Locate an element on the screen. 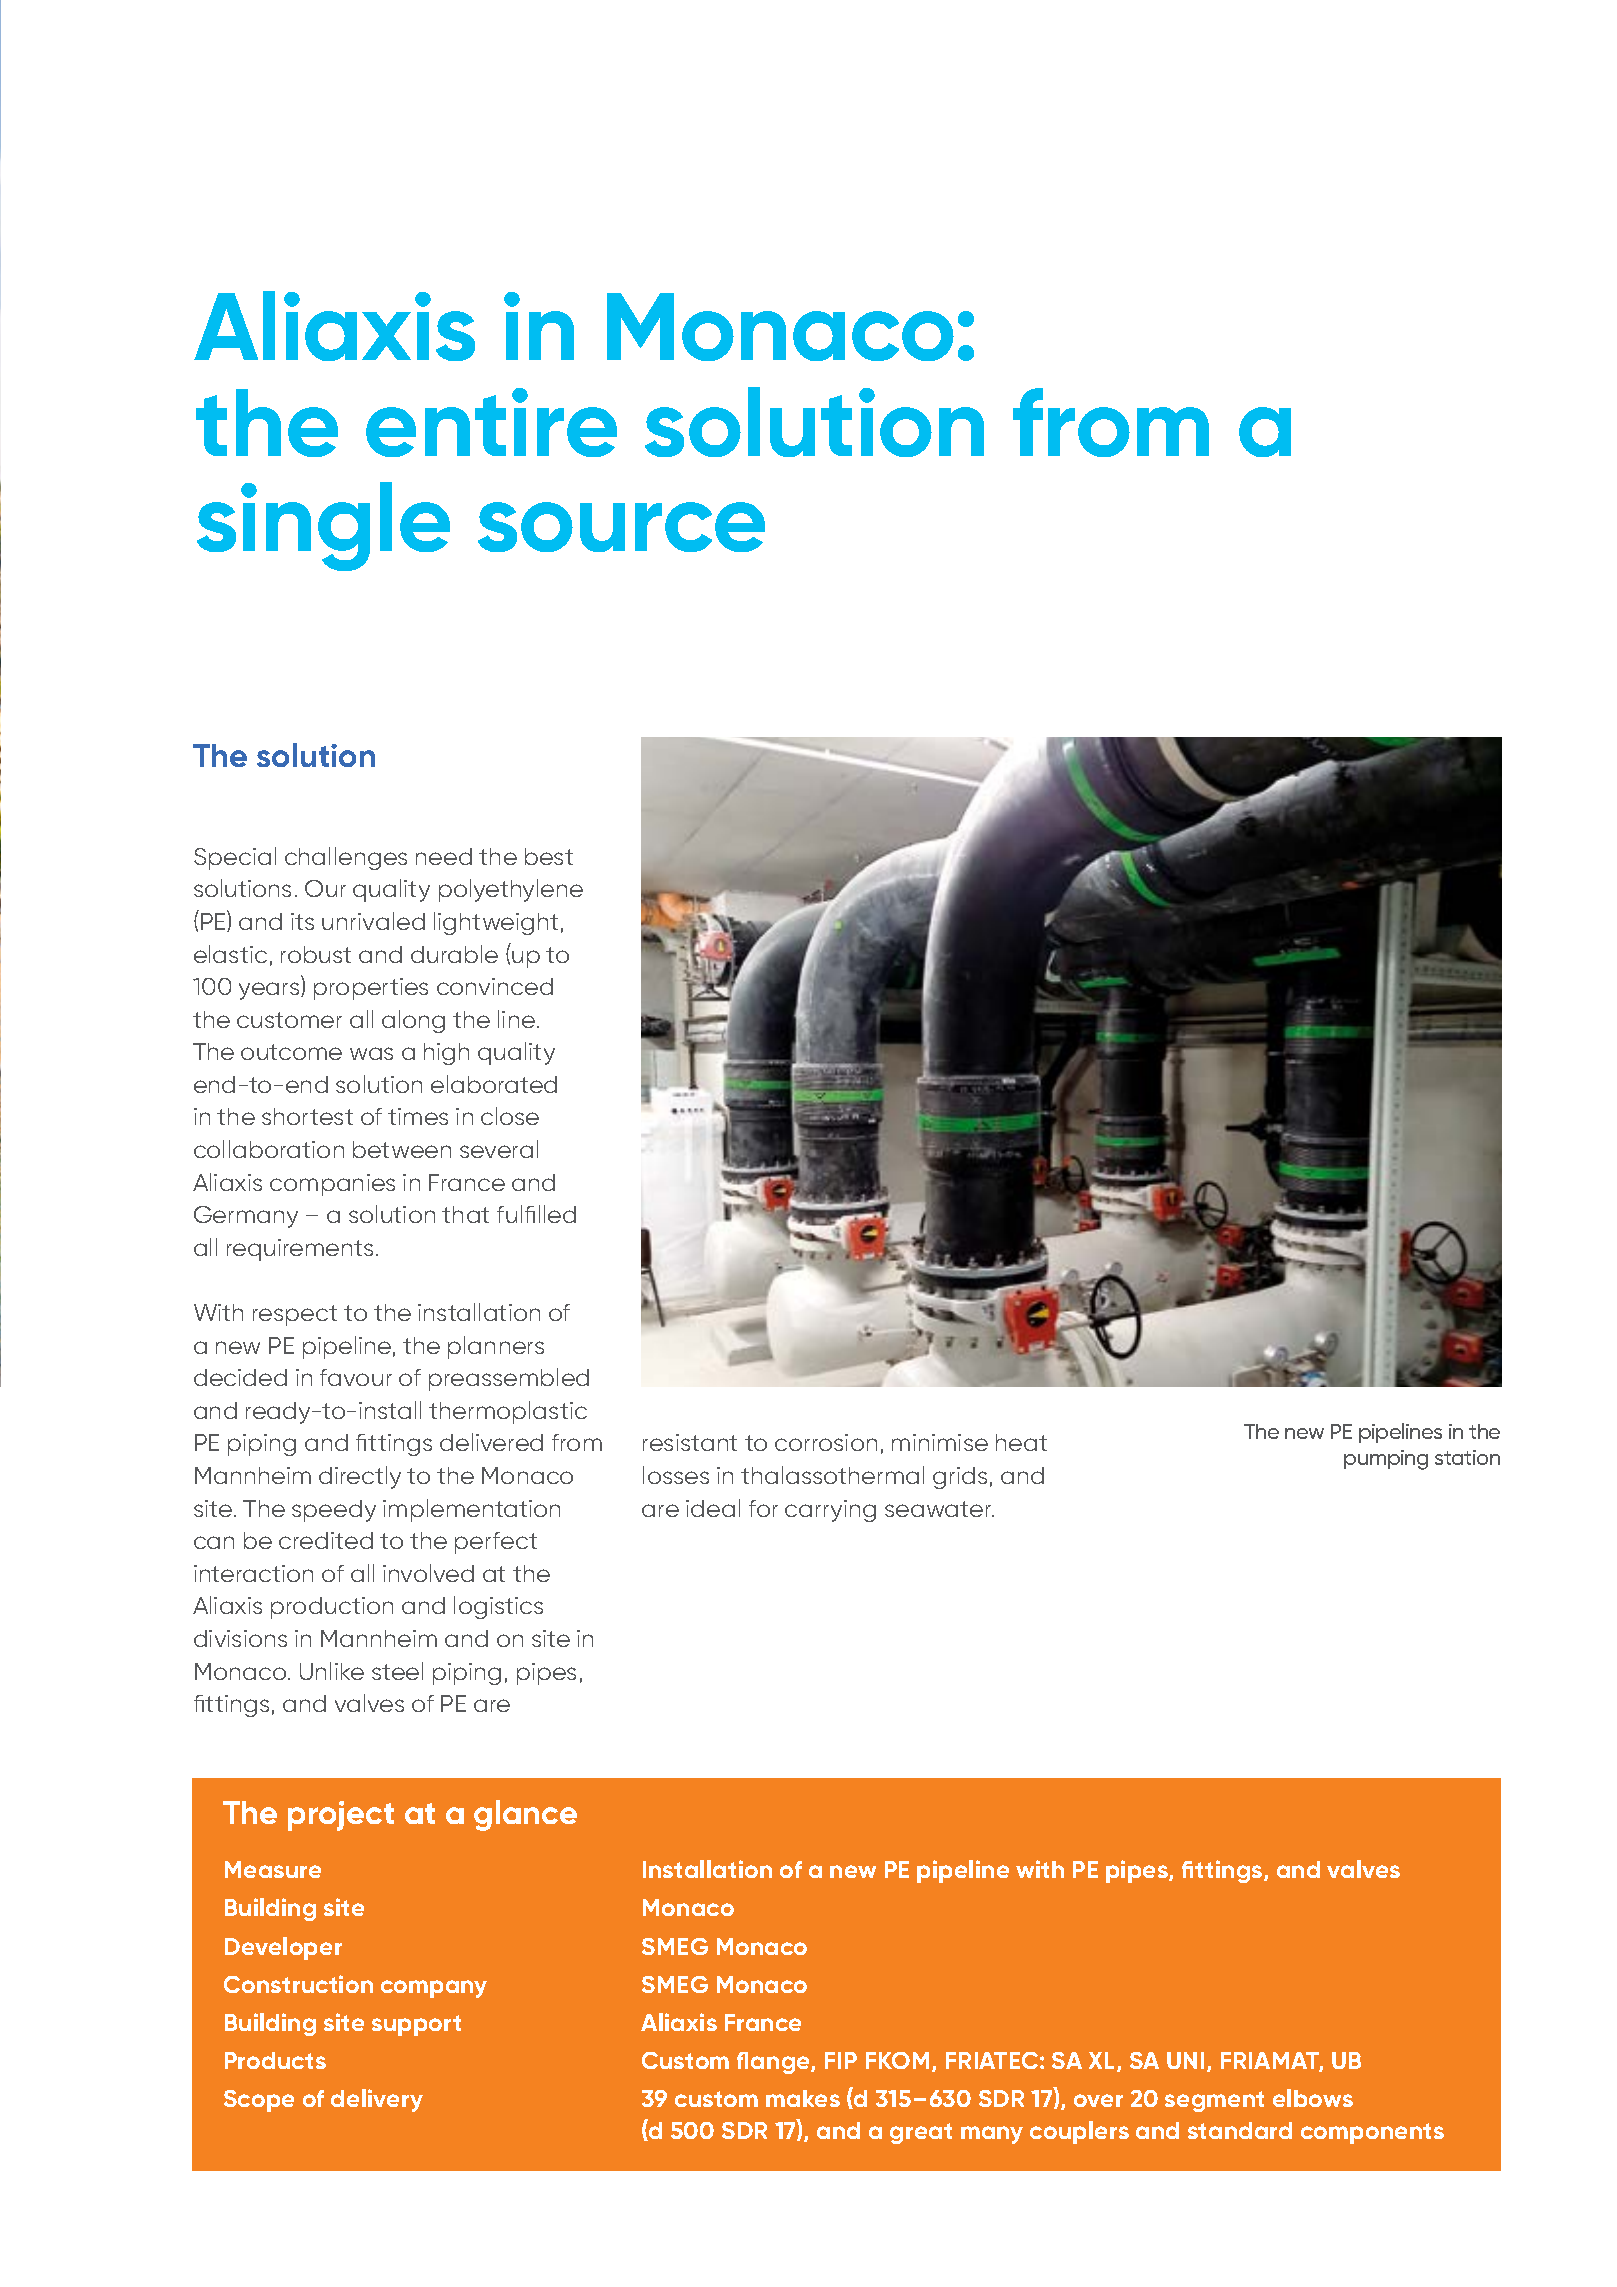 This screenshot has width=1617, height=2287. pumping is located at coordinates (1386, 1460).
